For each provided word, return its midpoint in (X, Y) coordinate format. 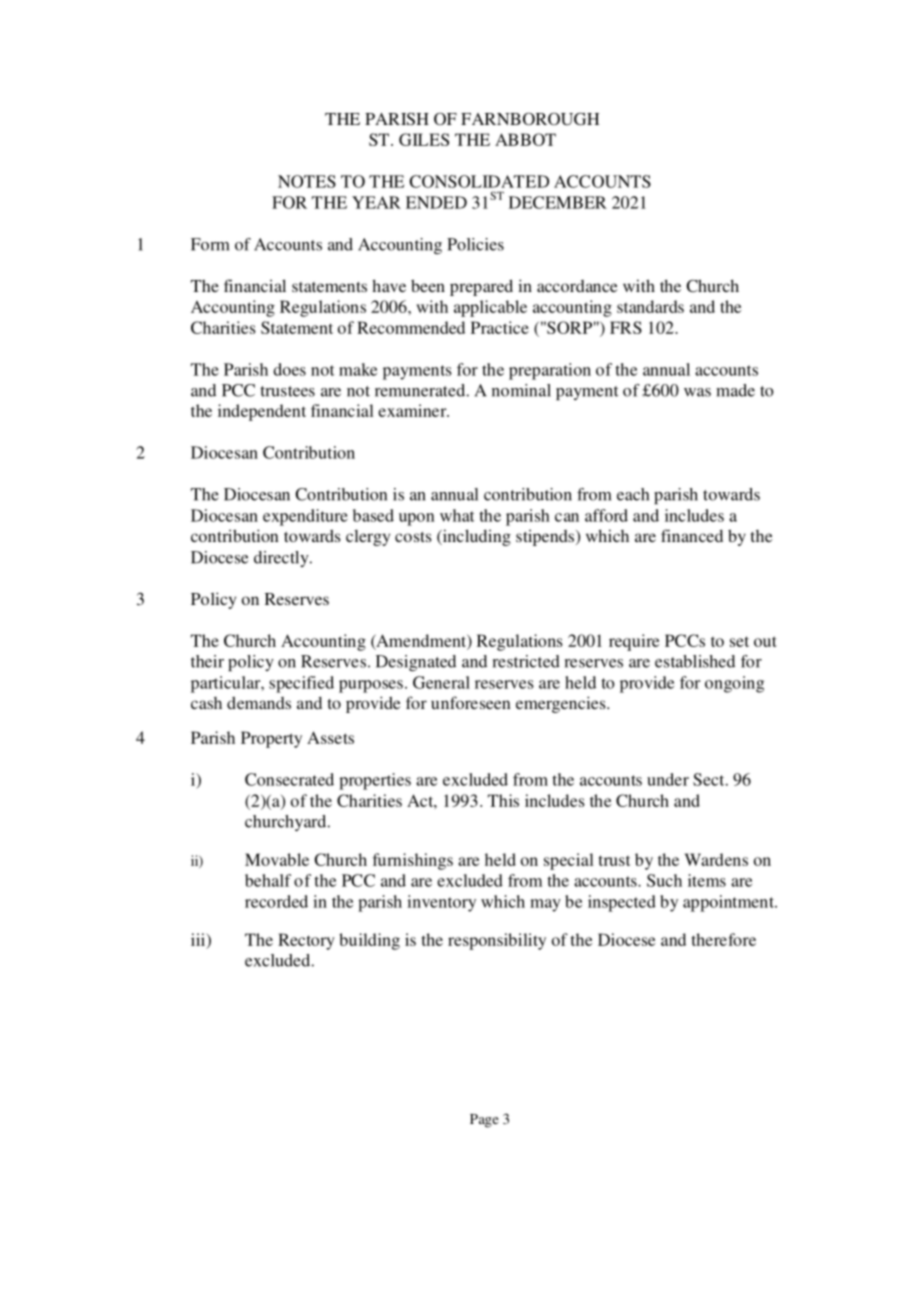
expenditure (305, 517)
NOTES (307, 181)
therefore (724, 939)
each (633, 494)
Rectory (306, 941)
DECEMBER (558, 202)
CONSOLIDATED (479, 181)
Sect (710, 779)
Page (484, 1121)
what (457, 515)
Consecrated (289, 779)
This (503, 800)
